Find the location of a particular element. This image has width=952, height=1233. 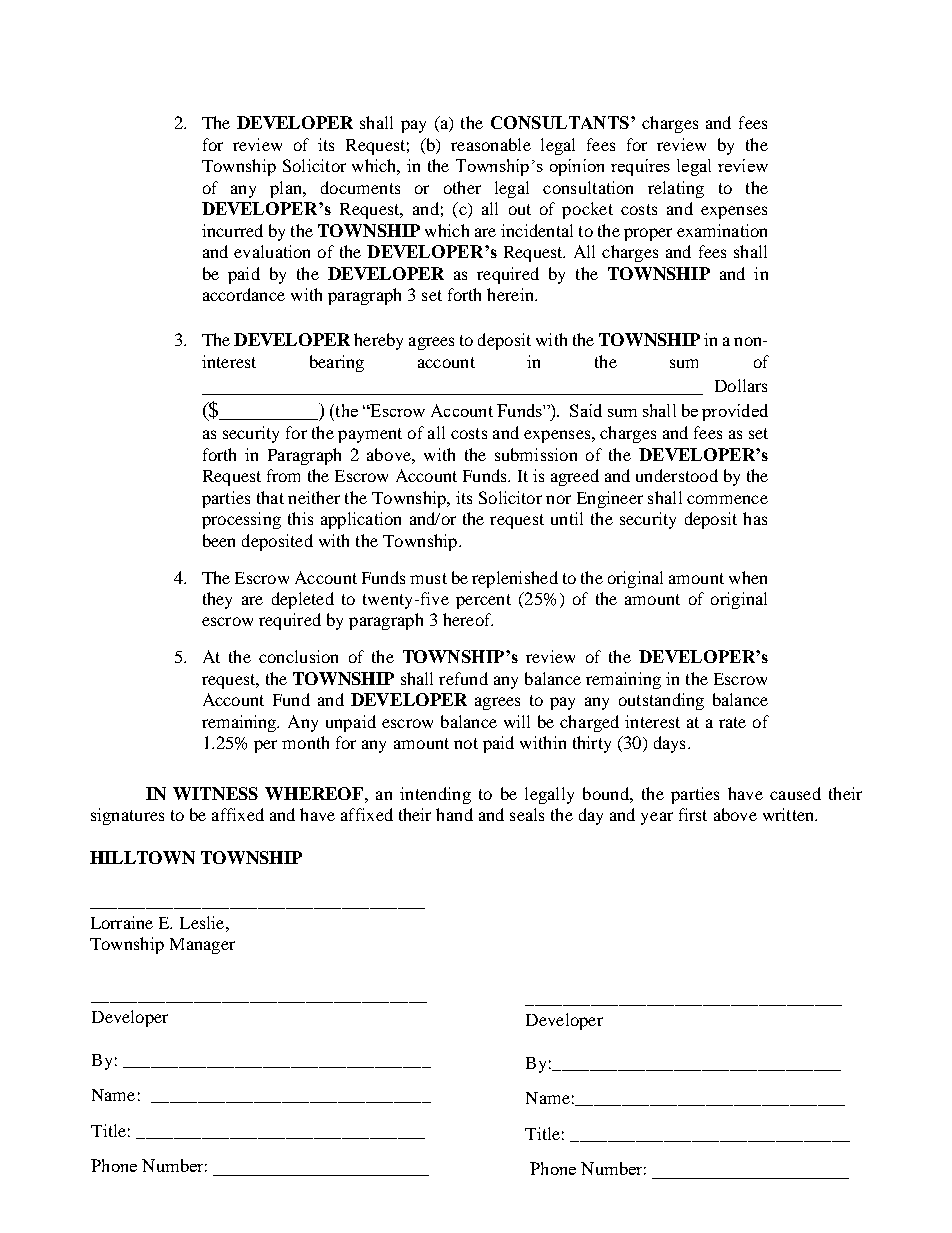

outstanding is located at coordinates (661, 701).
